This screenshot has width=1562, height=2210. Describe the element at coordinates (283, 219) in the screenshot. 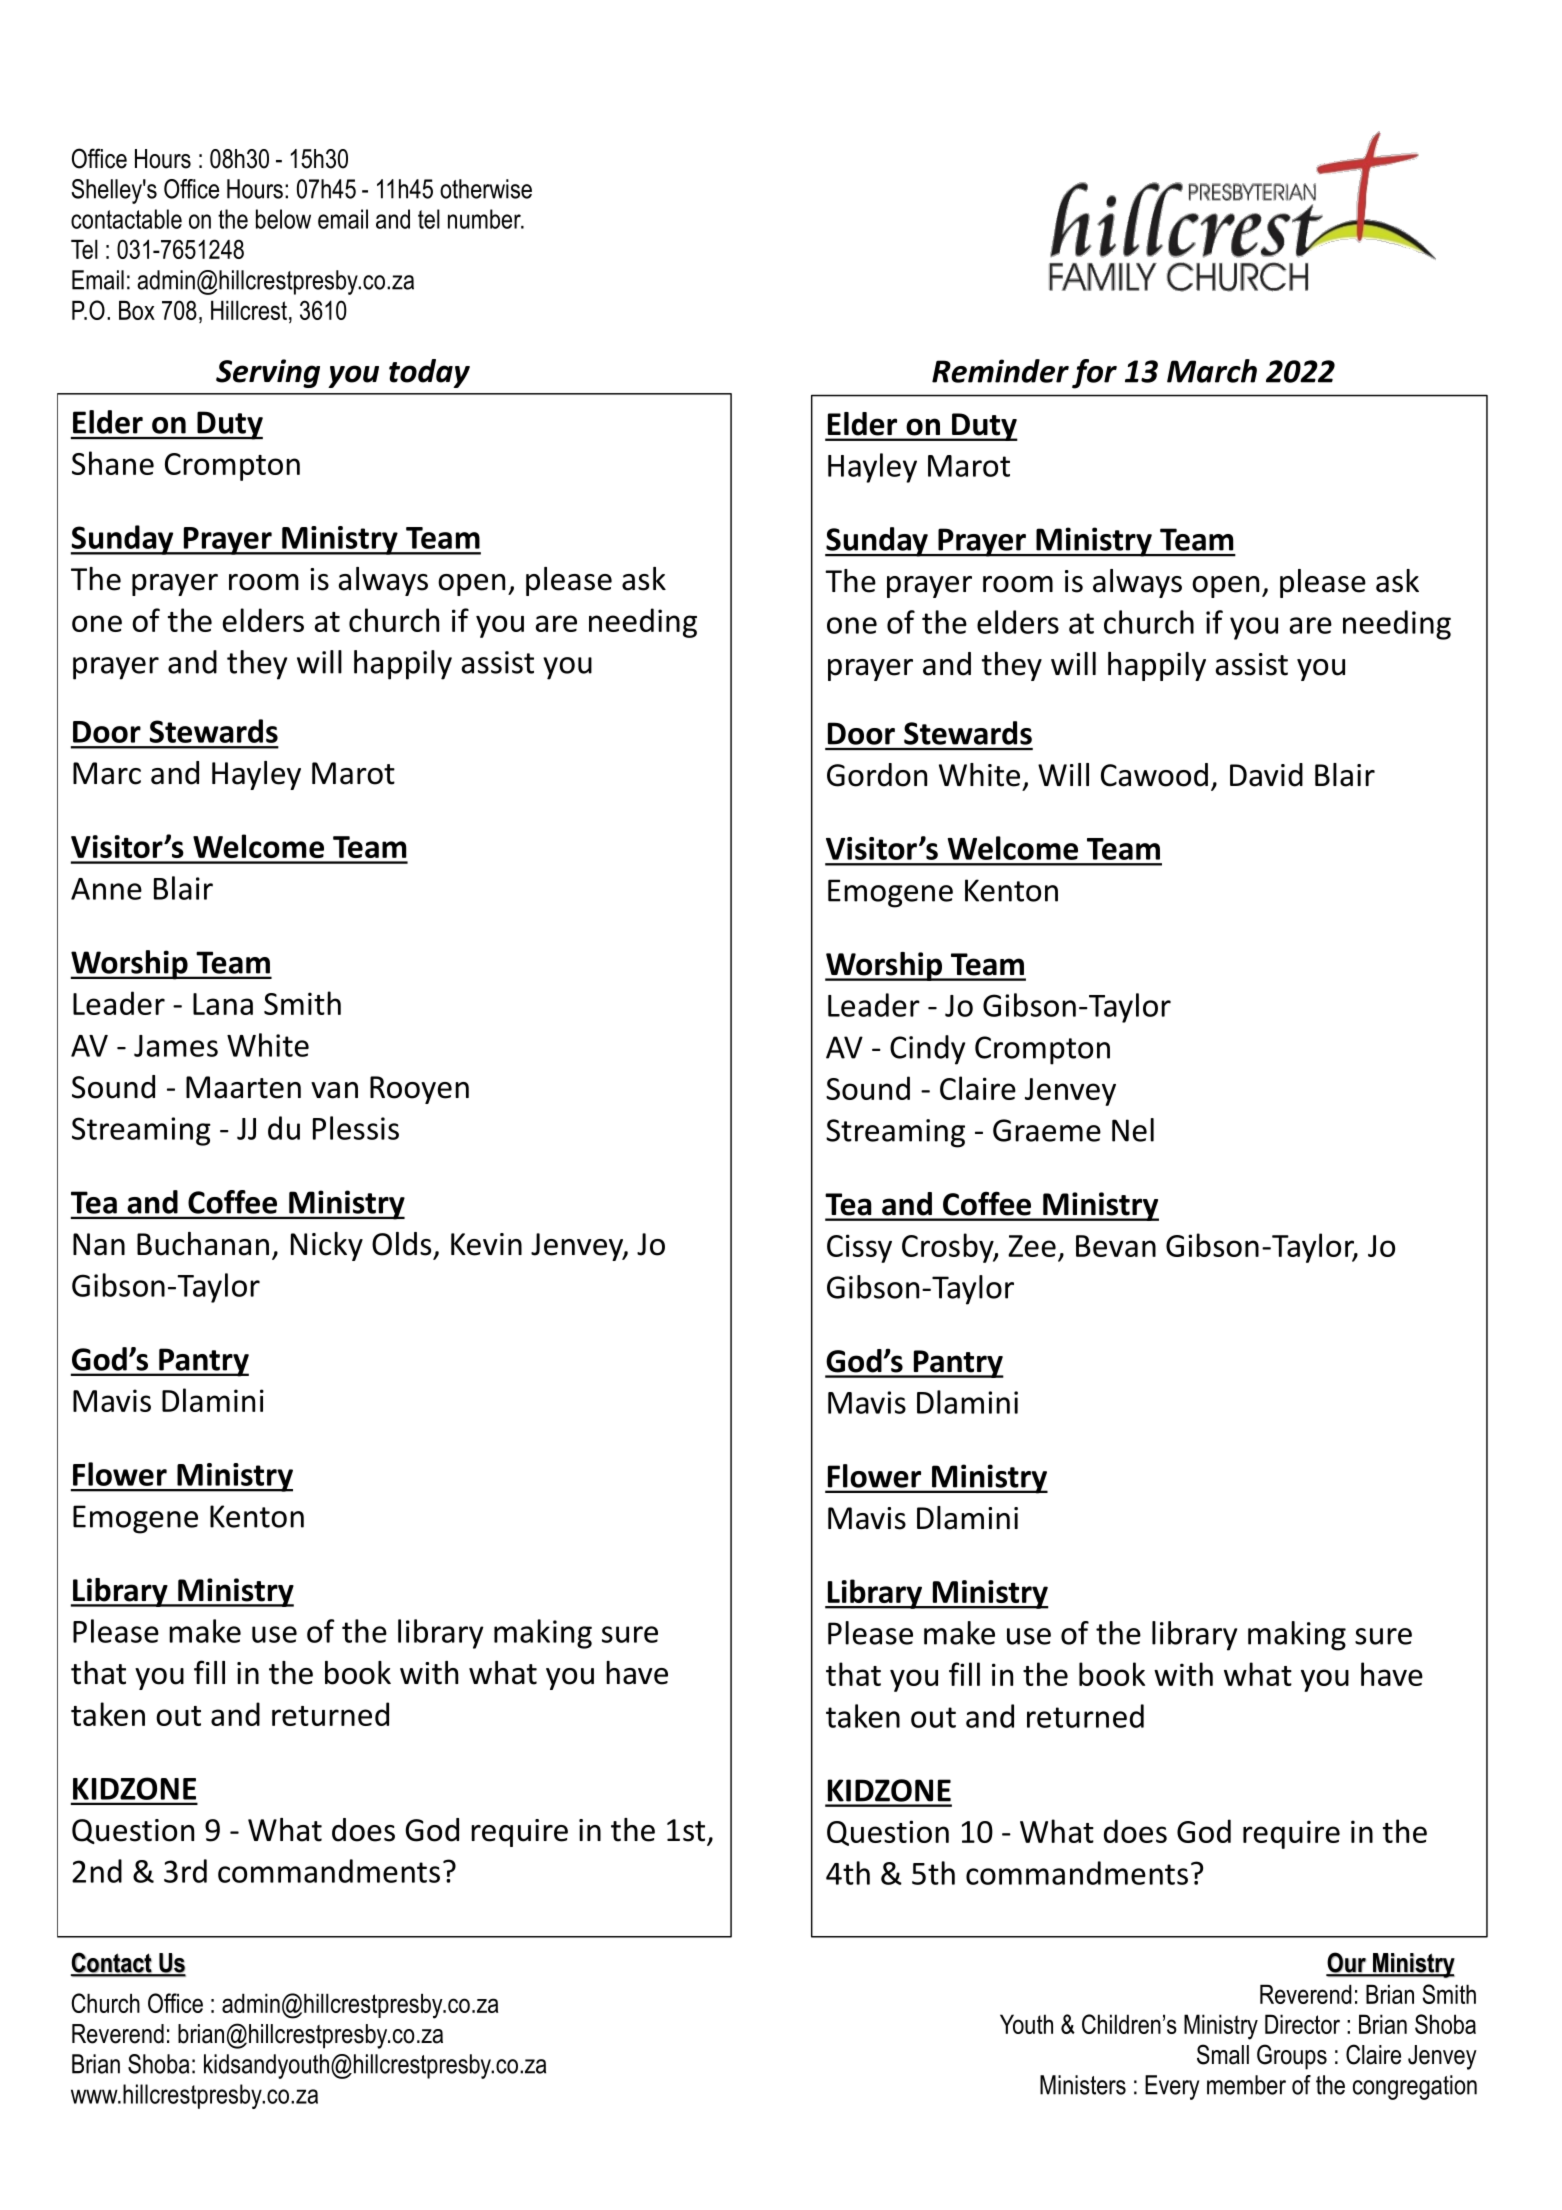

I see `below` at that location.
